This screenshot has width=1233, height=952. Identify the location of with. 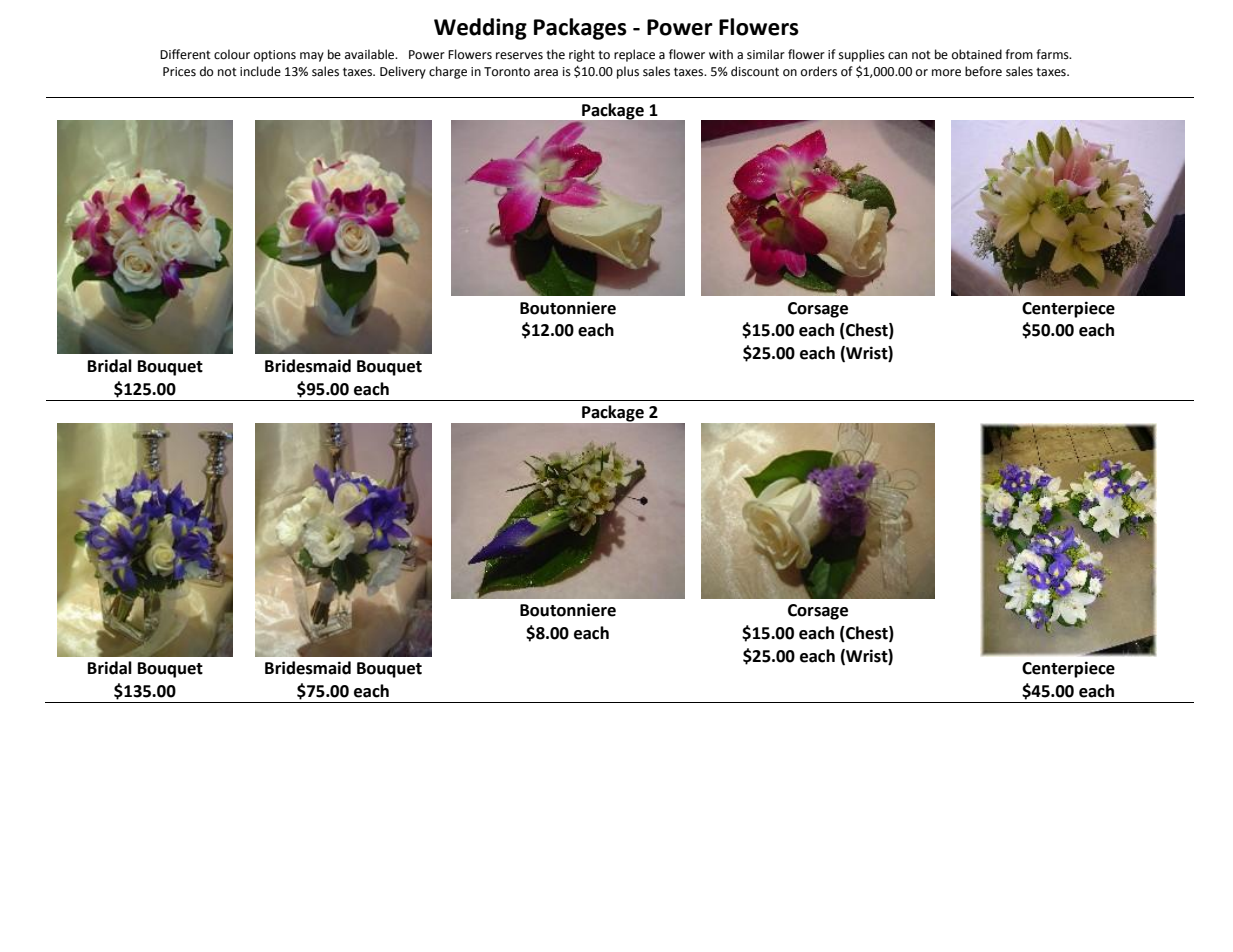
(721, 54).
